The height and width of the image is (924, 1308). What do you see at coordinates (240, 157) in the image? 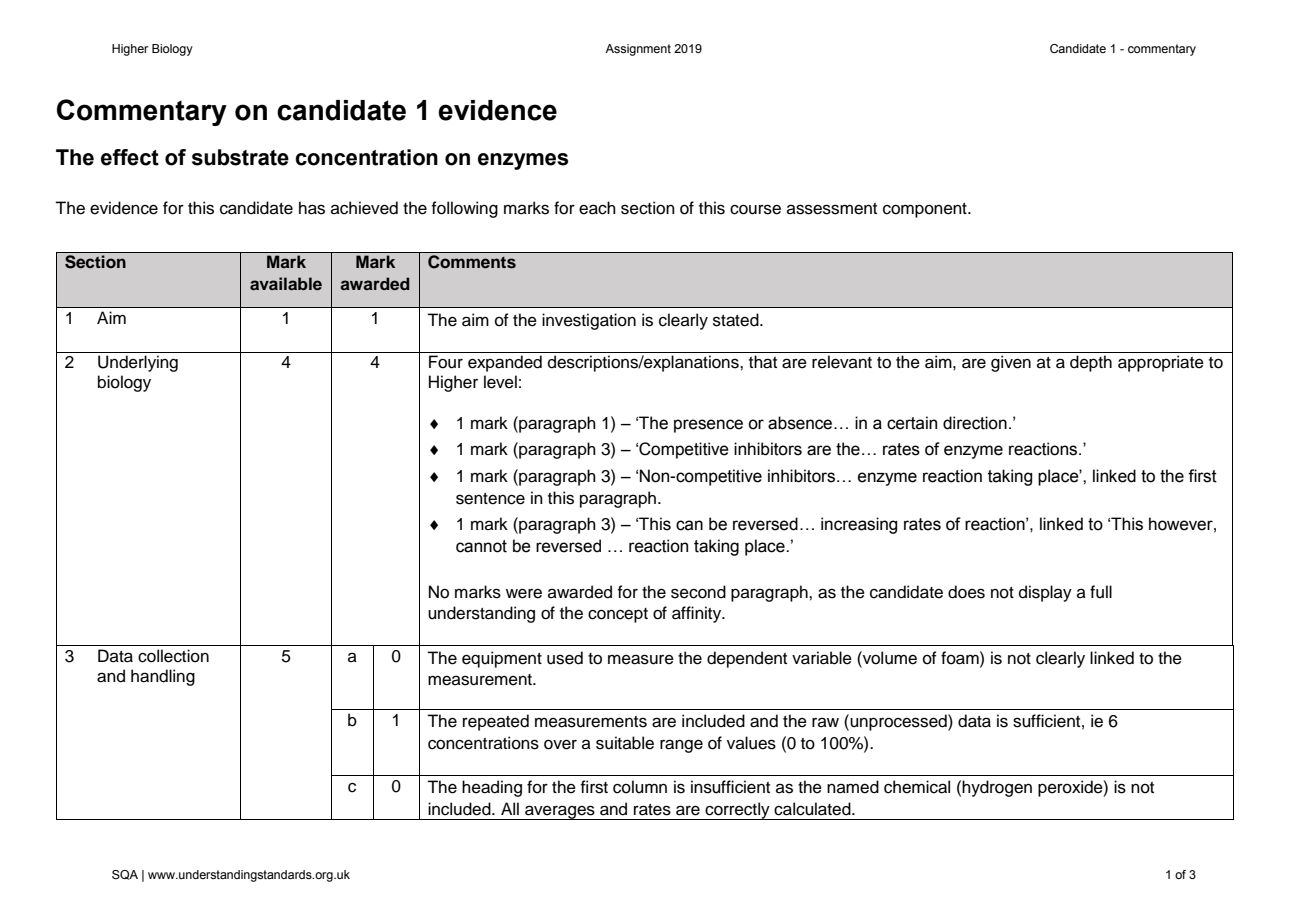
I see `substrate` at bounding box center [240, 157].
